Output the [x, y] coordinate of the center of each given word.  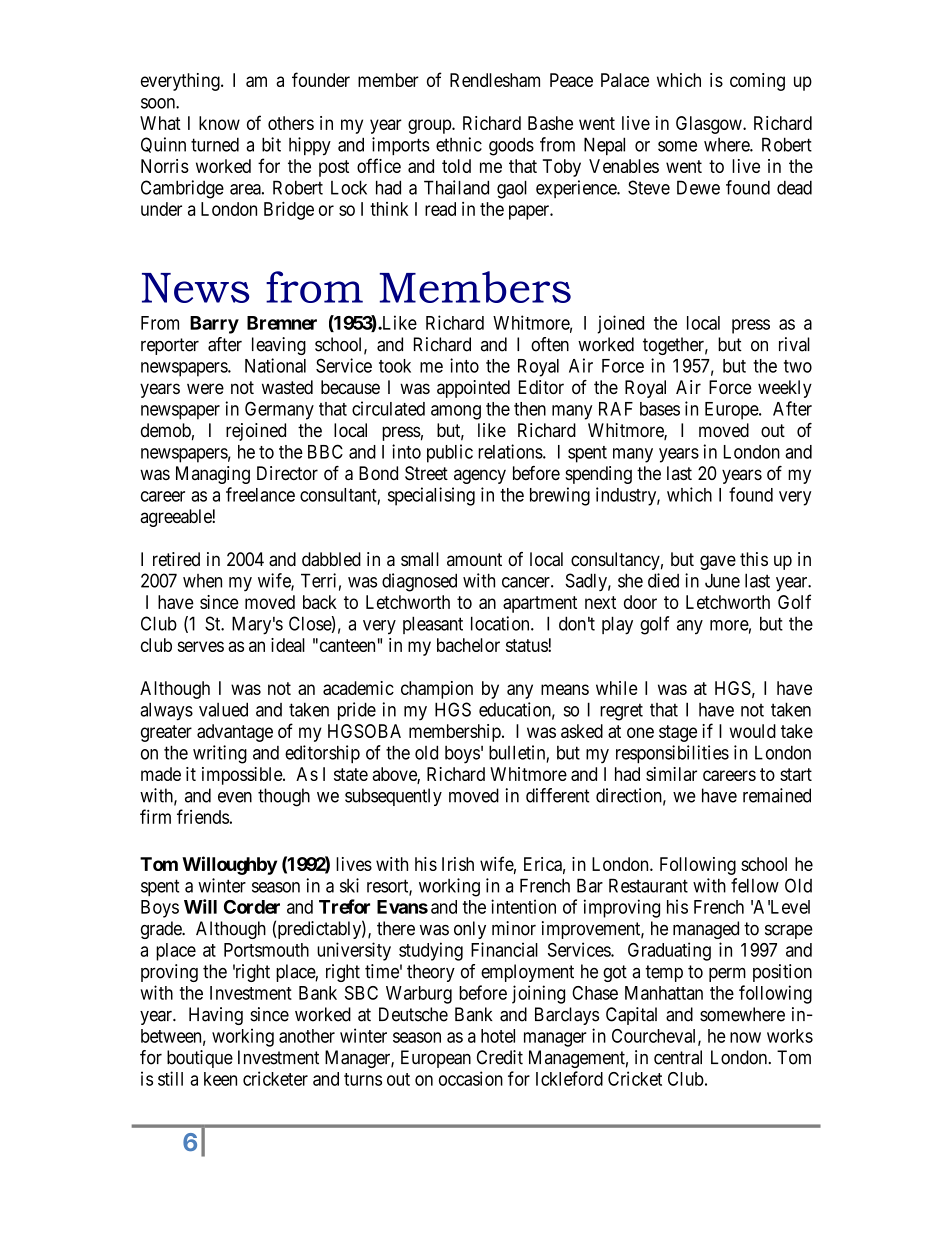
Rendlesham [495, 80]
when [202, 581]
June [722, 580]
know [219, 123]
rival [794, 344]
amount [474, 559]
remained [777, 795]
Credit [500, 1057]
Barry [214, 325]
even [235, 797]
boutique [200, 1059]
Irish [458, 864]
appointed [473, 389]
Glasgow [710, 125]
